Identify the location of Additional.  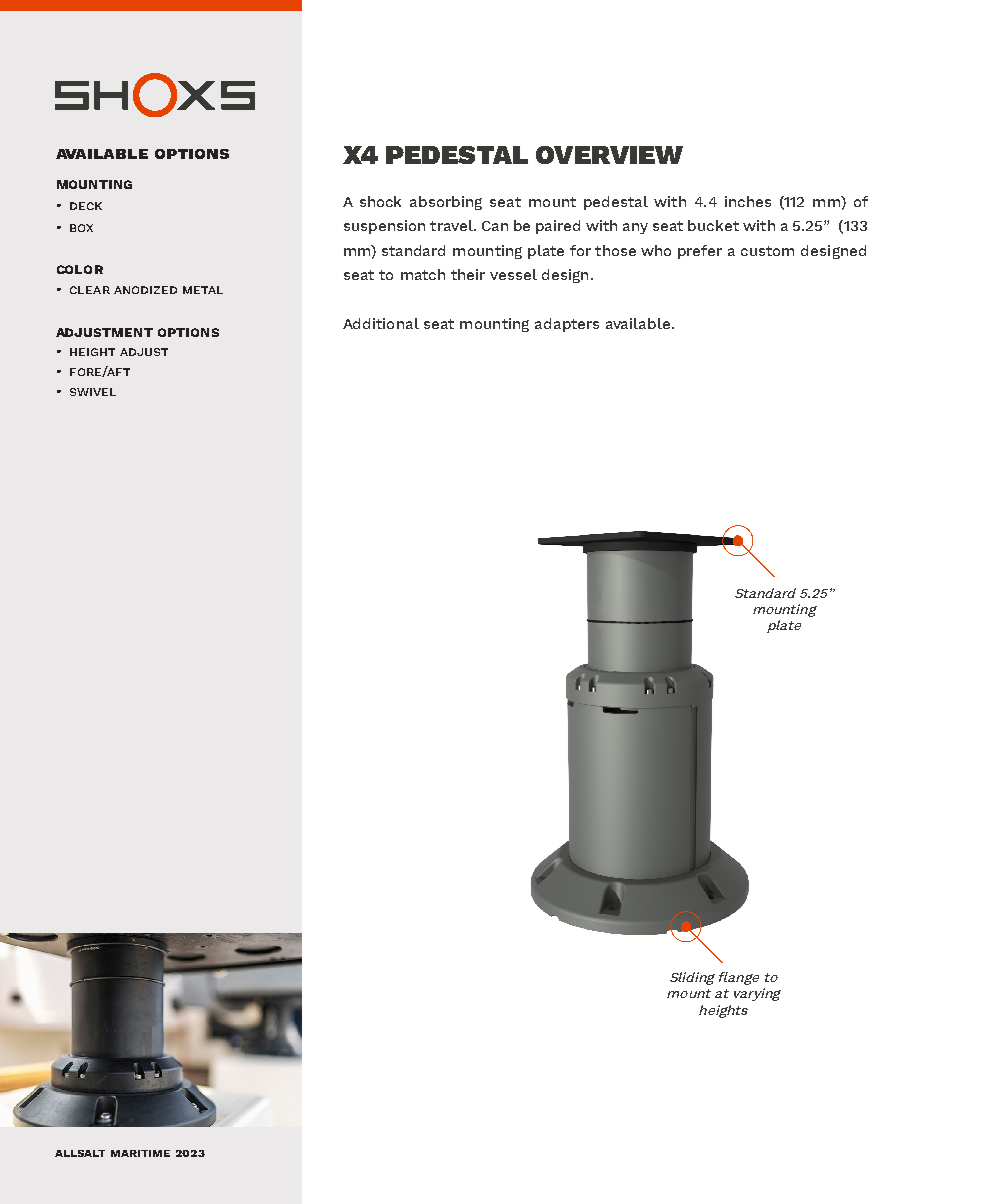
(381, 323).
